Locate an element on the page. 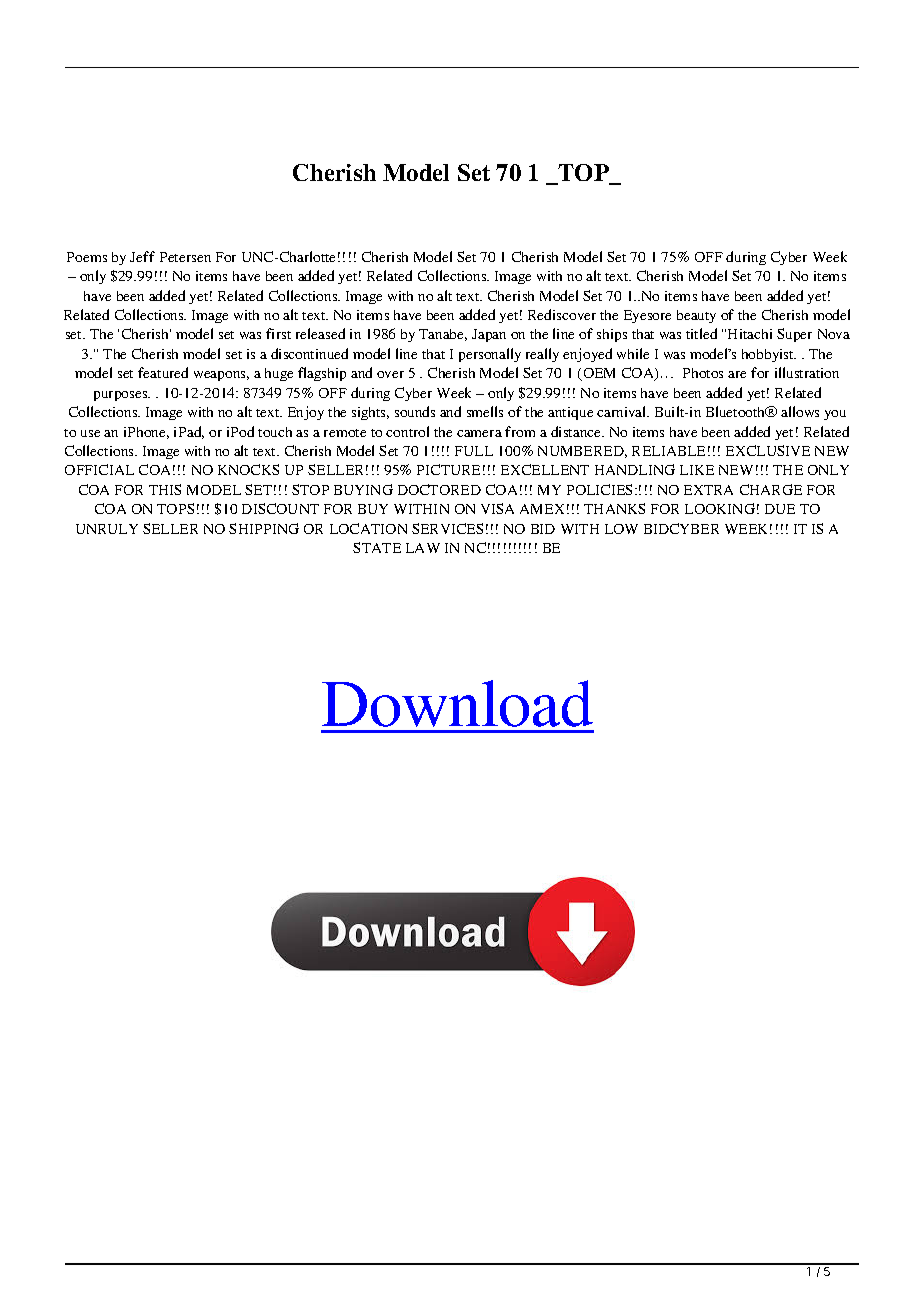 This image has height=1308, width=924. Petersen is located at coordinates (185, 257).
